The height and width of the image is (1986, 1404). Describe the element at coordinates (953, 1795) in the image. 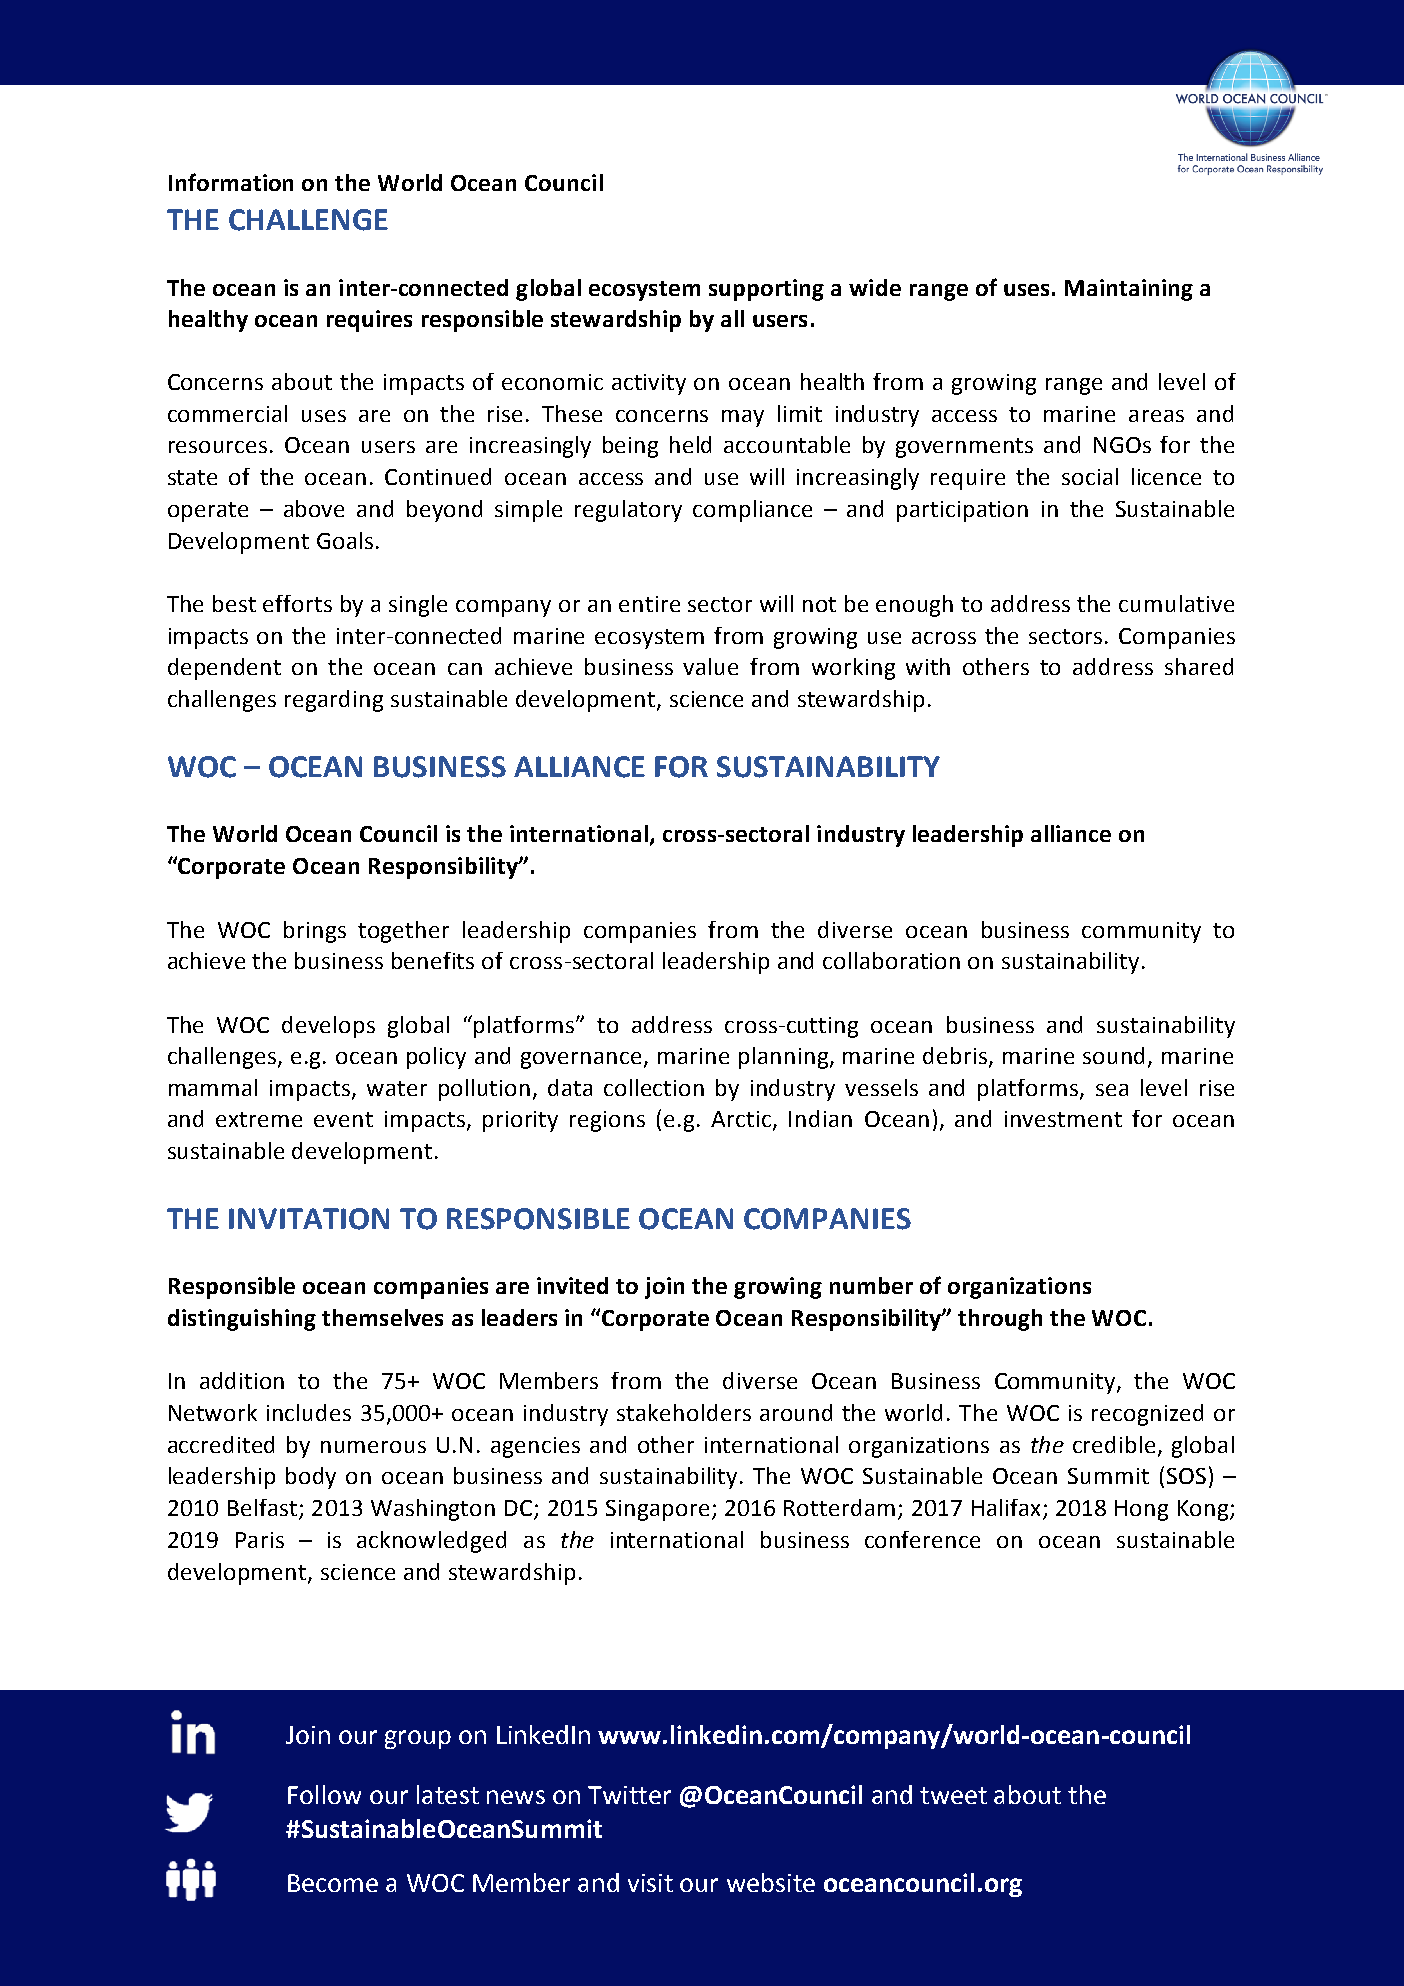

I see `tweet` at that location.
